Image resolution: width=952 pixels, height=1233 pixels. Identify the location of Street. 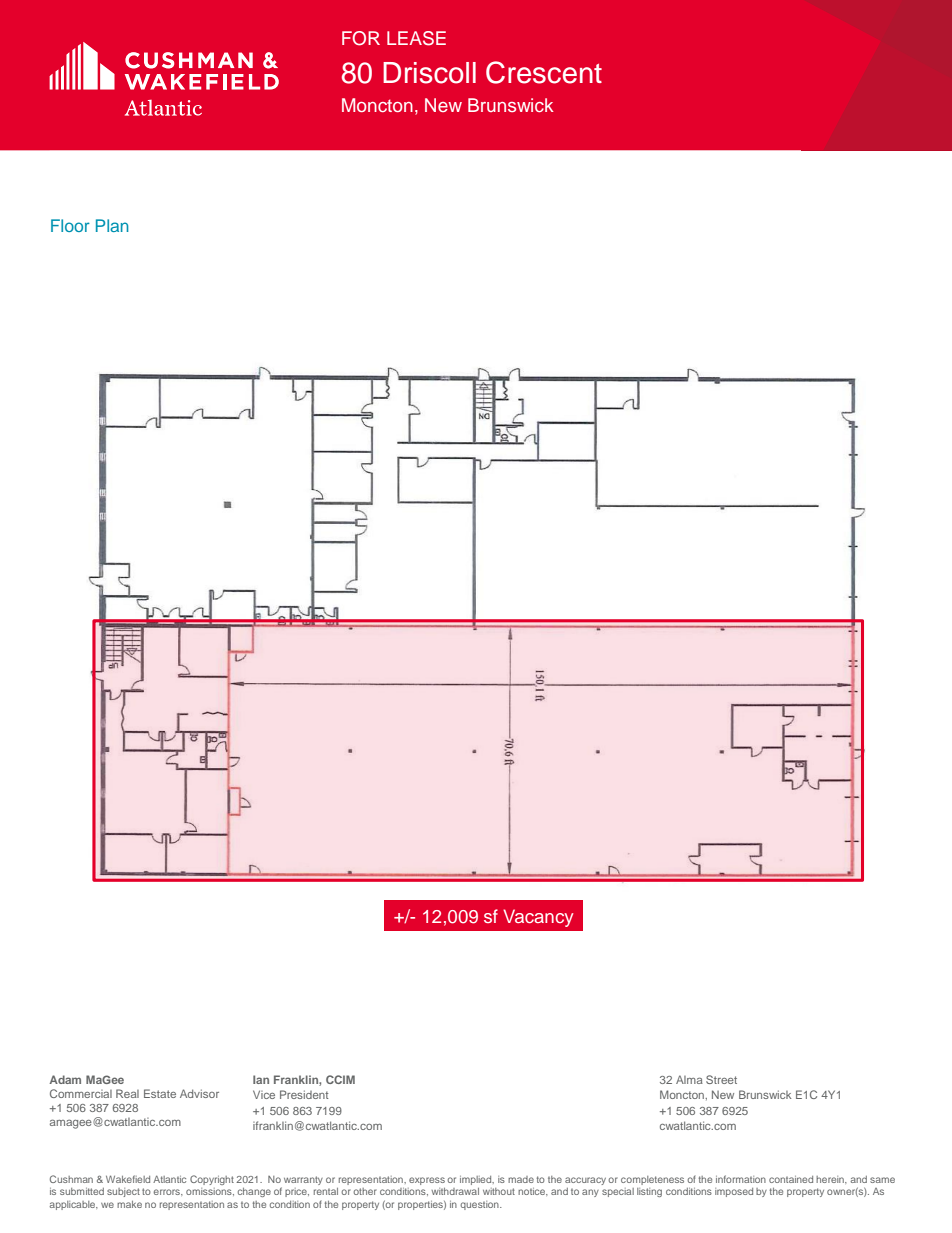
(721, 1079).
